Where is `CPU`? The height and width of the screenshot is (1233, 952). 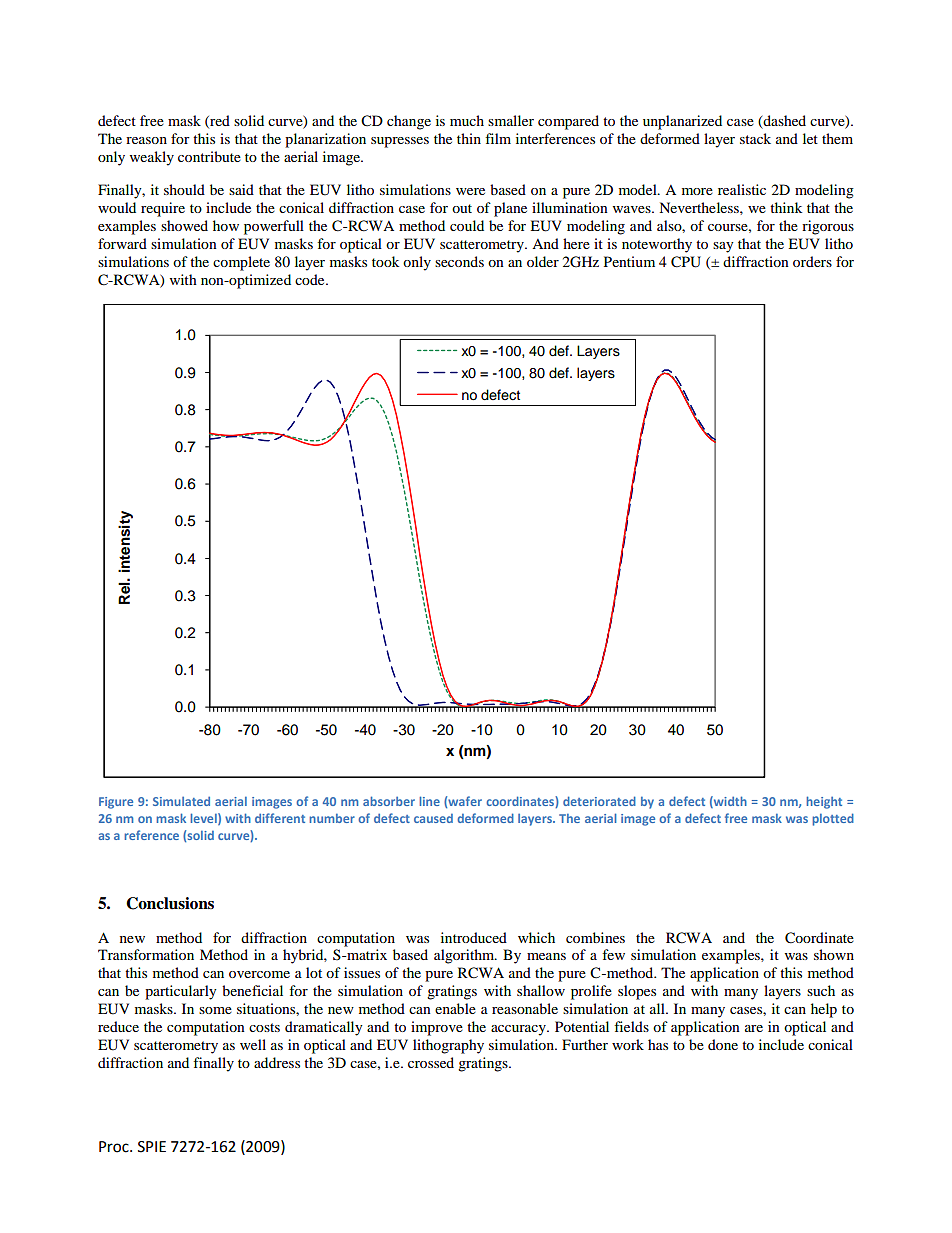
CPU is located at coordinates (686, 262).
